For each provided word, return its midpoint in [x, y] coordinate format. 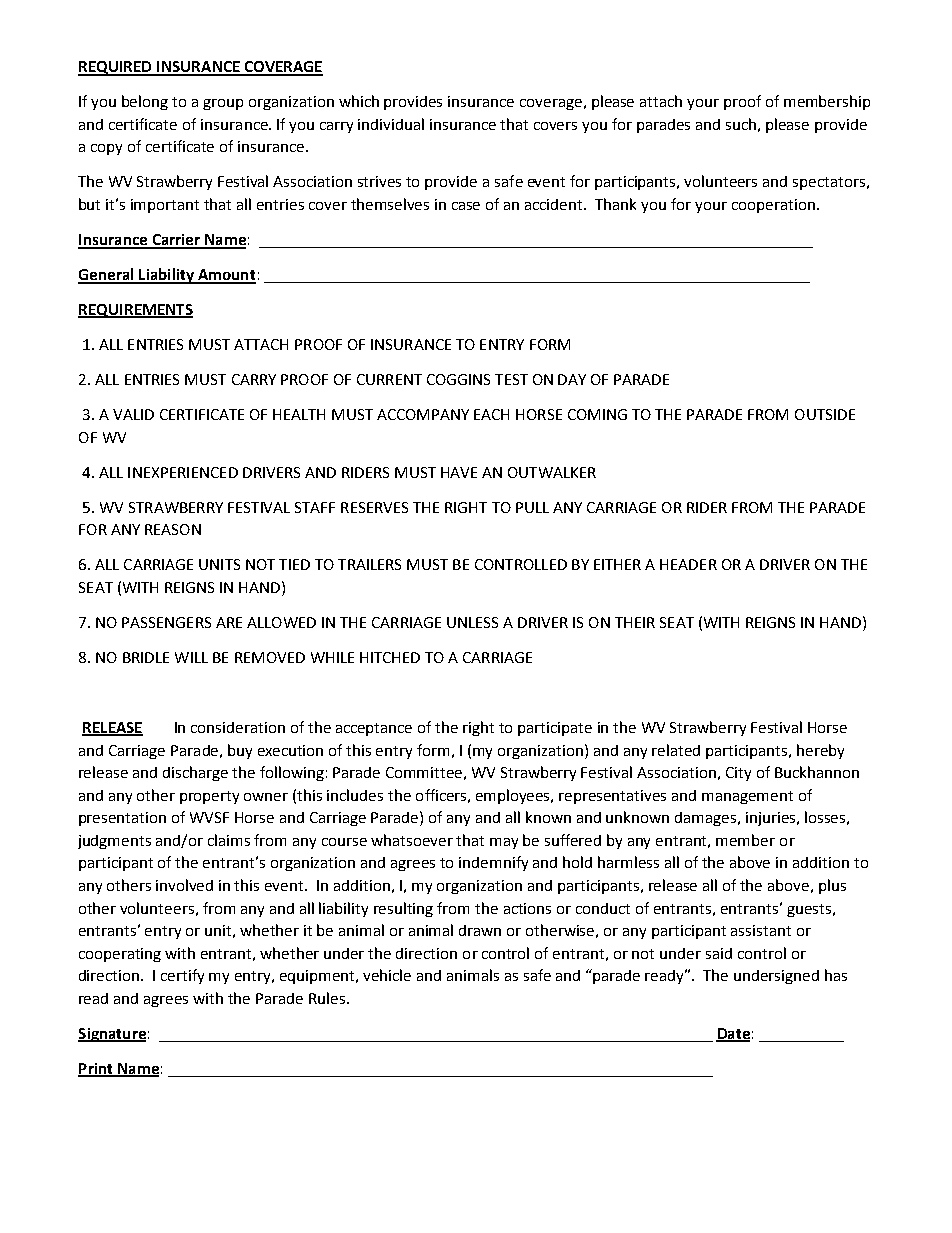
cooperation [773, 206]
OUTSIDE [825, 414]
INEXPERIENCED [183, 472]
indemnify [493, 863]
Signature [112, 1035]
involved [184, 885]
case [466, 206]
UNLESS [472, 622]
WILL [191, 657]
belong [145, 102]
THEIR [635, 622]
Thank [615, 204]
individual [391, 124]
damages [707, 819]
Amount [226, 276]
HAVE [459, 472]
